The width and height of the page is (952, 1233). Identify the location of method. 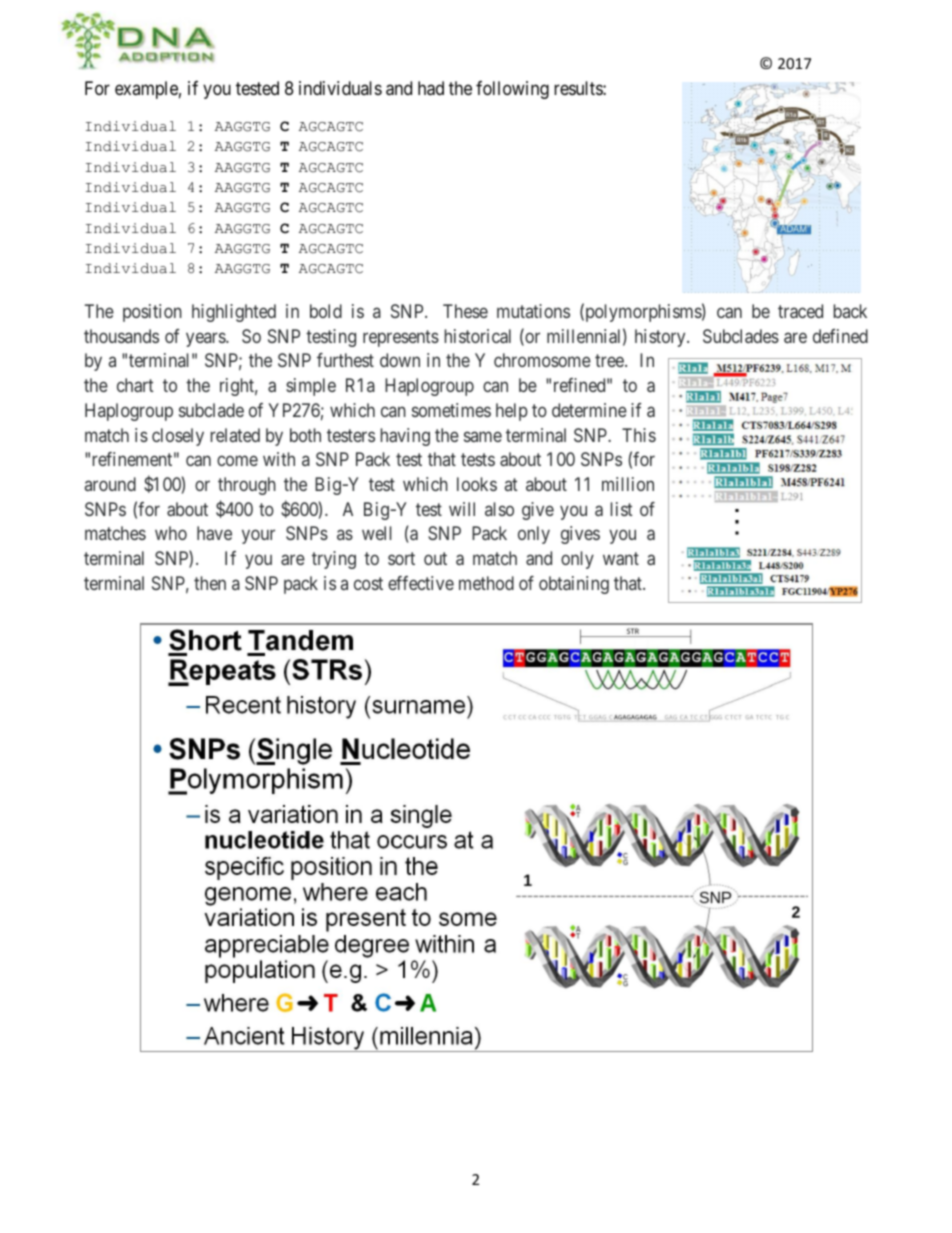
(486, 583).
